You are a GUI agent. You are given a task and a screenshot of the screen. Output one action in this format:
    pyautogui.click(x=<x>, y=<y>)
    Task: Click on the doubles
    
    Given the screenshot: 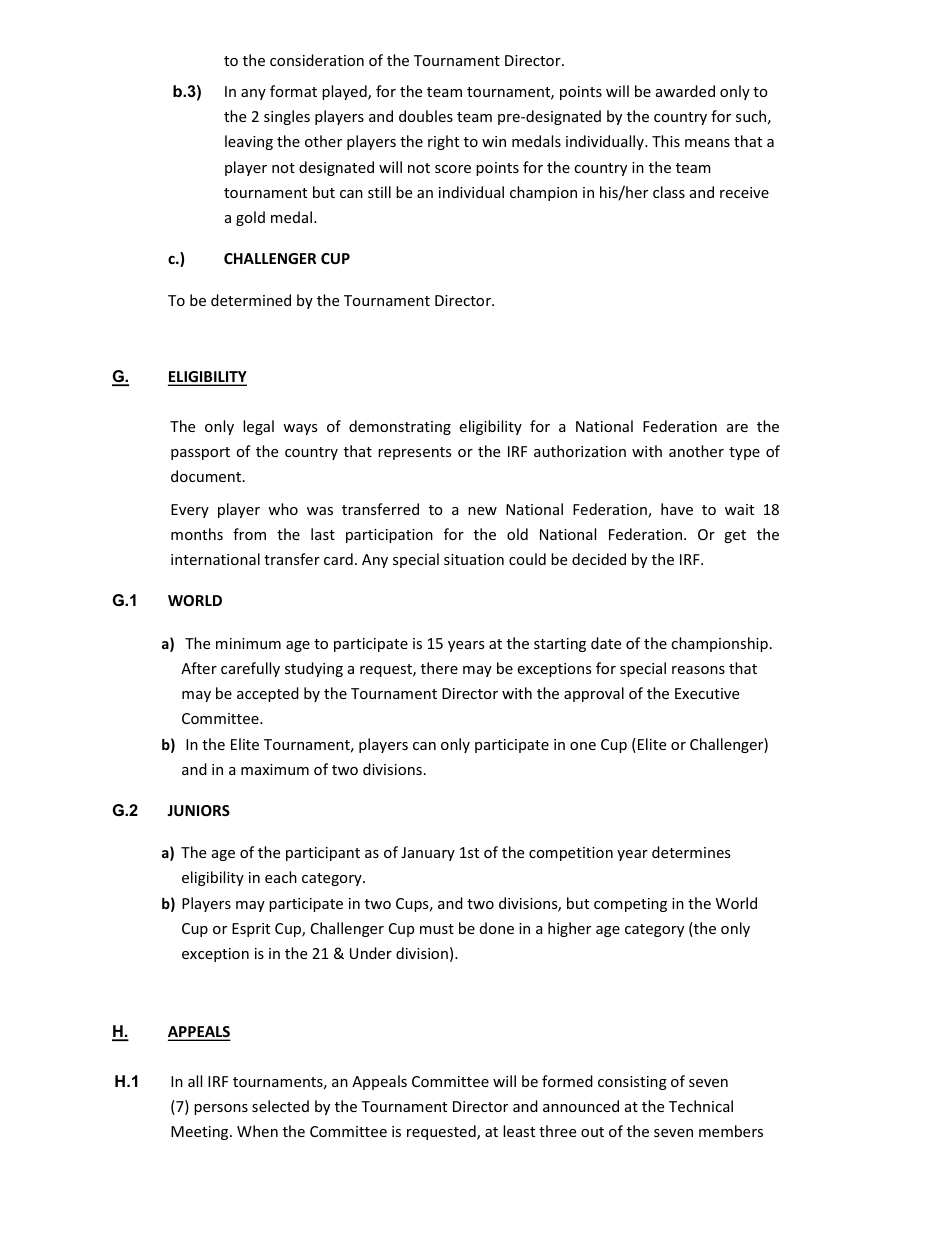 What is the action you would take?
    pyautogui.click(x=426, y=116)
